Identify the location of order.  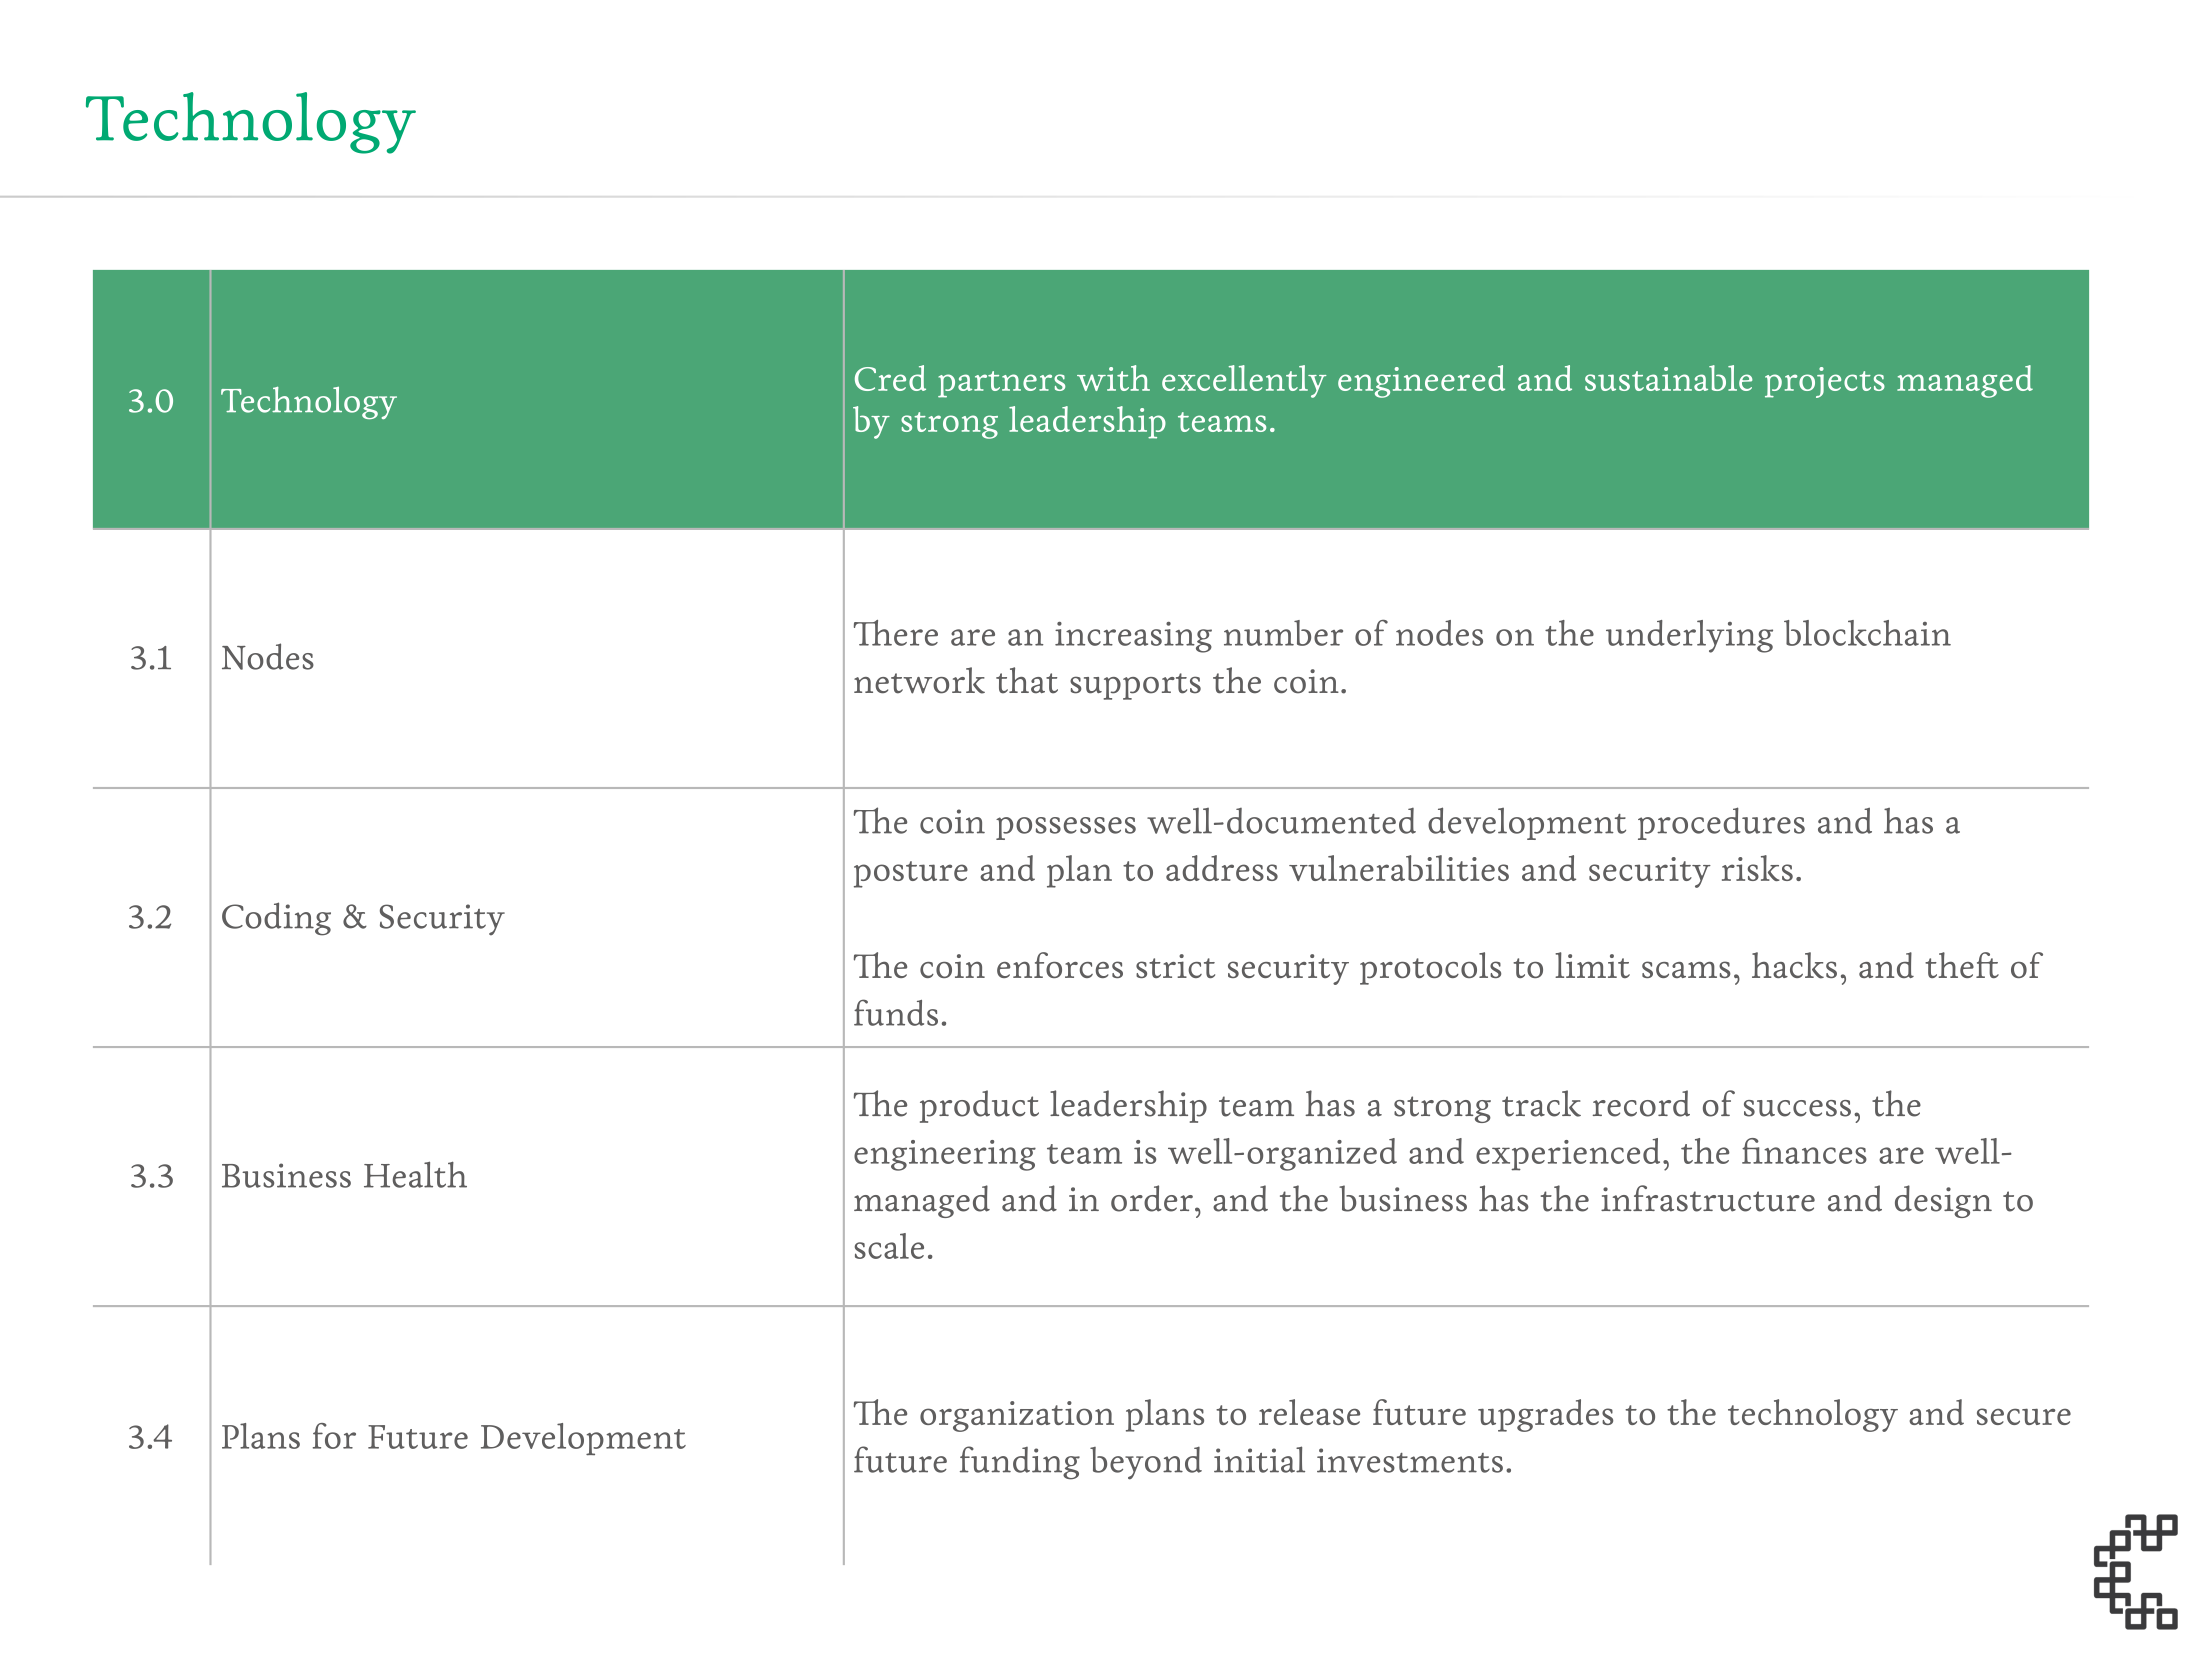
(1152, 1198).
